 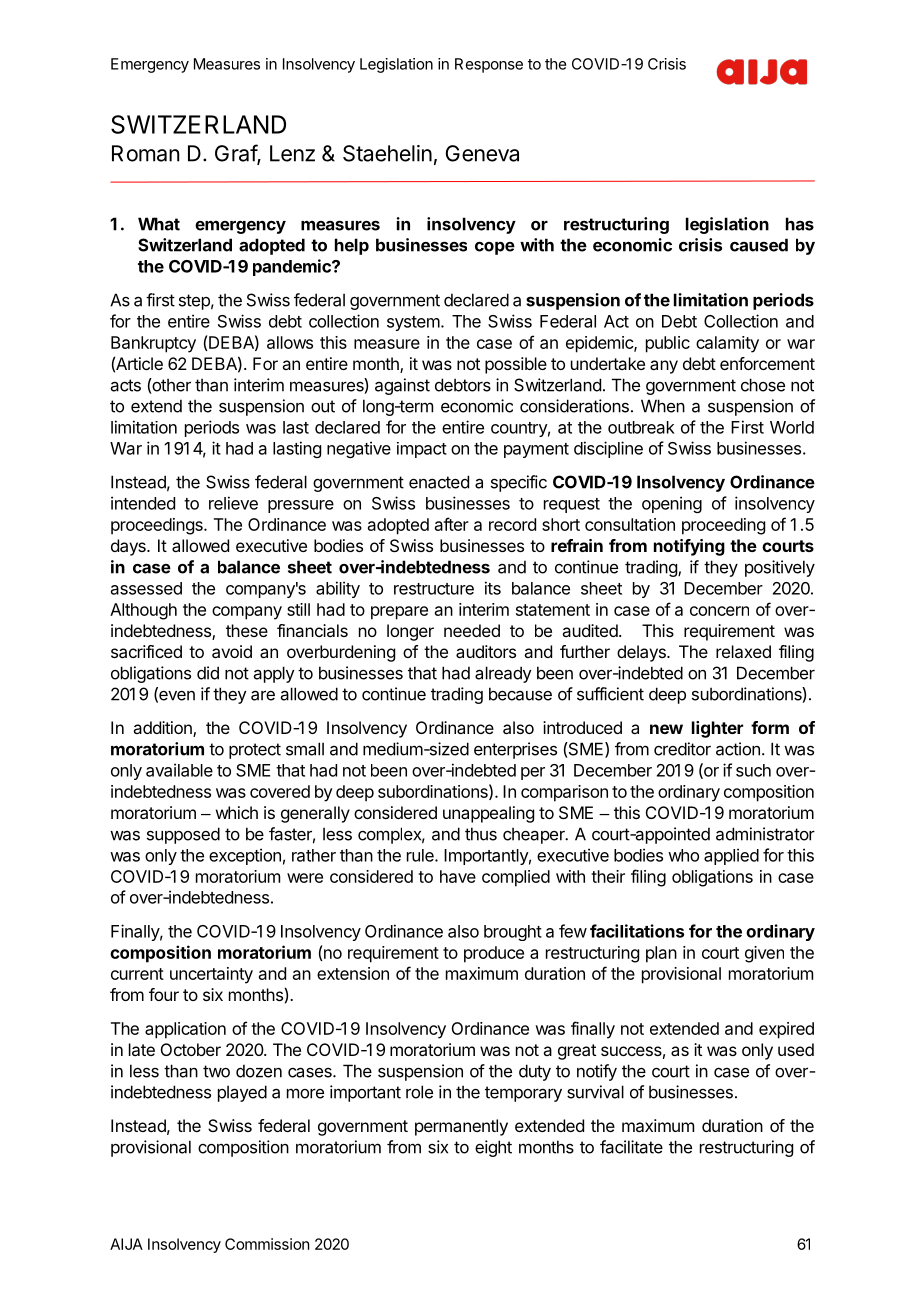 What do you see at coordinates (233, 503) in the document?
I see `relieve` at bounding box center [233, 503].
